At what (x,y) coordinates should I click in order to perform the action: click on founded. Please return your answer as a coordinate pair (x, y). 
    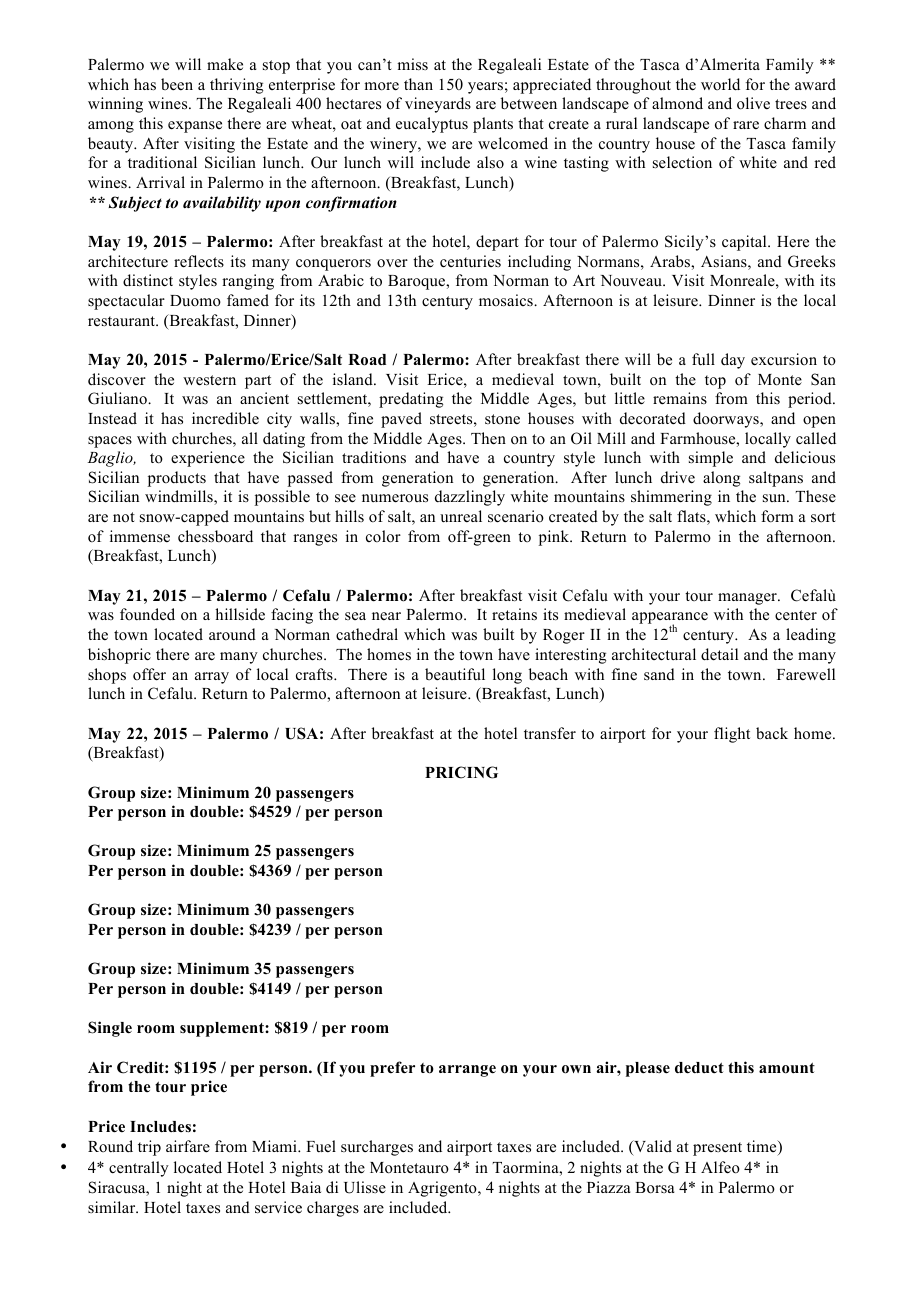
    Looking at the image, I should click on (147, 614).
